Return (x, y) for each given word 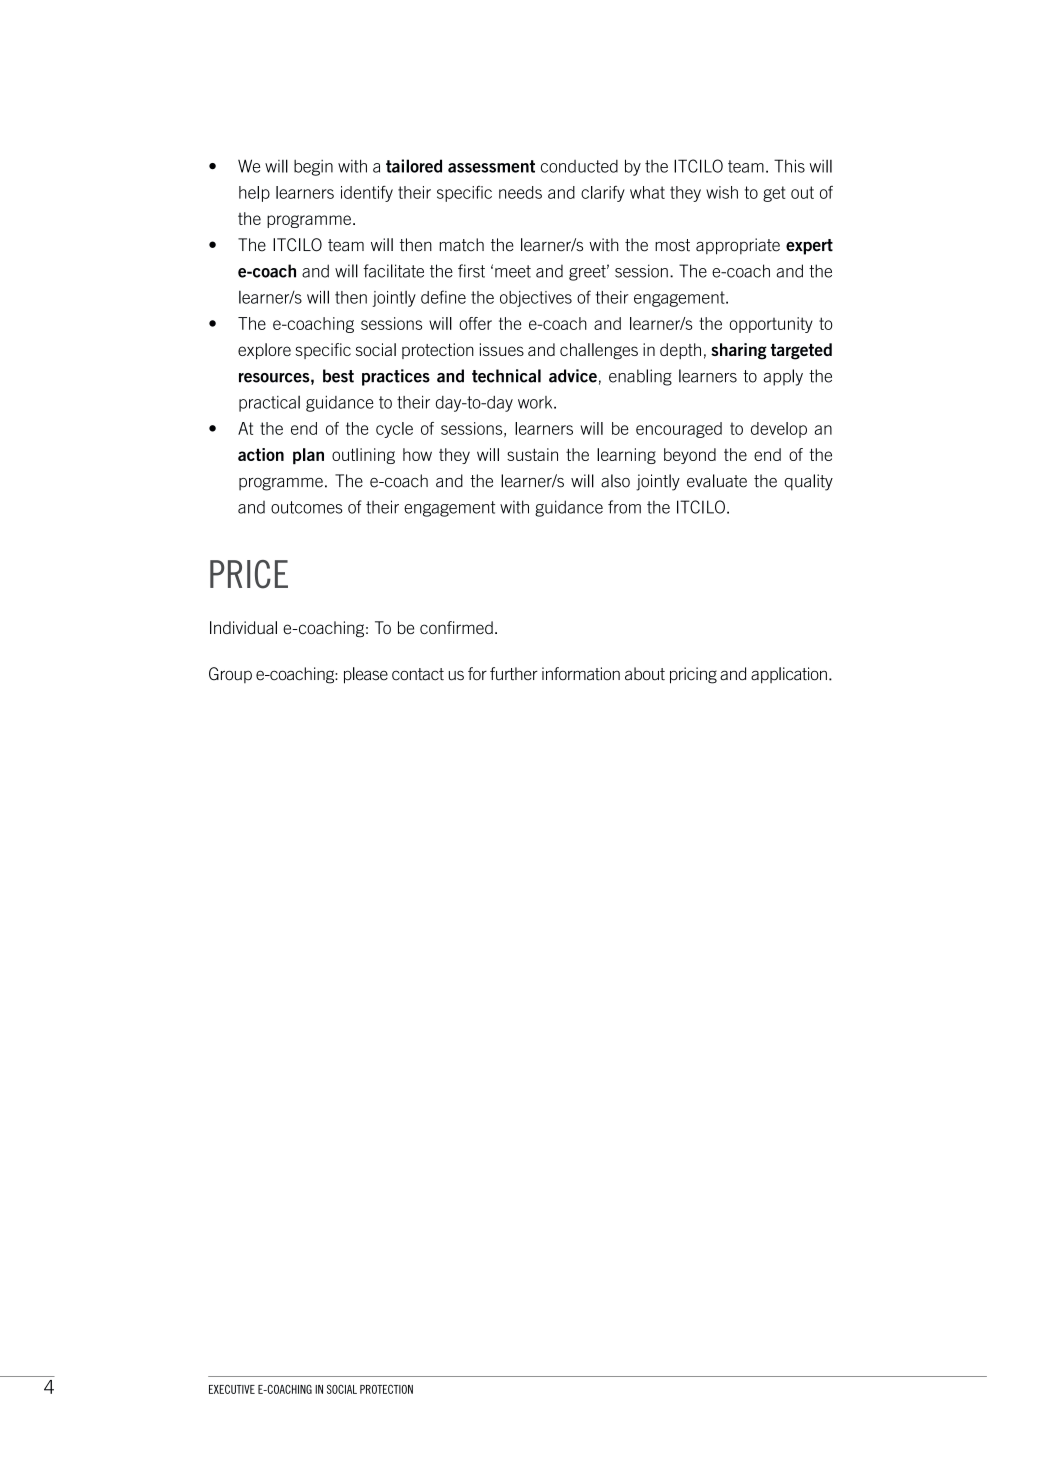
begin (313, 168)
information (581, 674)
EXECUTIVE (232, 1389)
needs (520, 192)
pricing (693, 675)
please (366, 675)
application (789, 675)
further (514, 674)
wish (722, 192)
